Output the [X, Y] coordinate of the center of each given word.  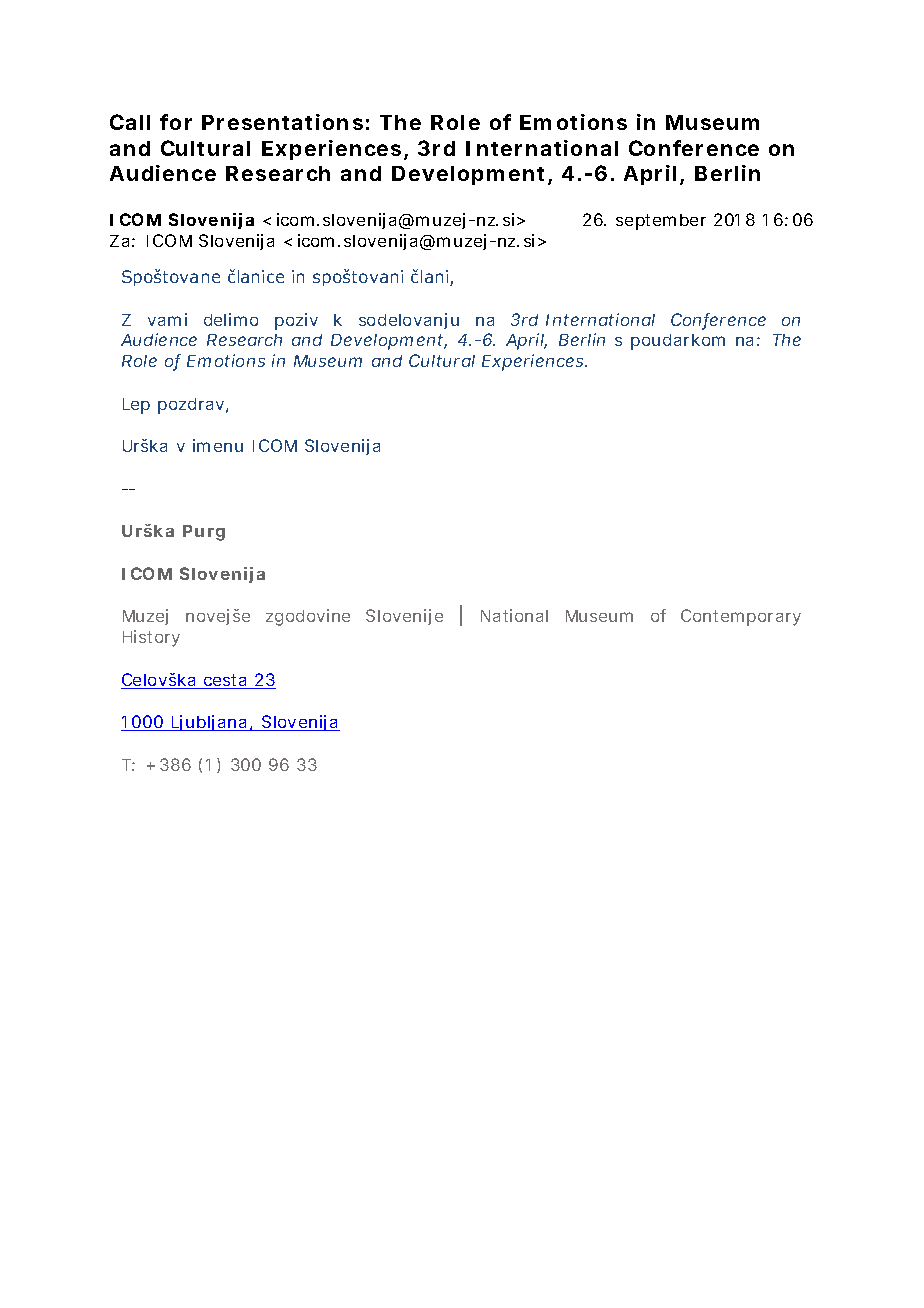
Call [130, 122]
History [151, 638]
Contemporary [741, 617]
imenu [218, 445]
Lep [136, 406]
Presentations [282, 122]
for [176, 122]
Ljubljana [209, 723]
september [661, 222]
